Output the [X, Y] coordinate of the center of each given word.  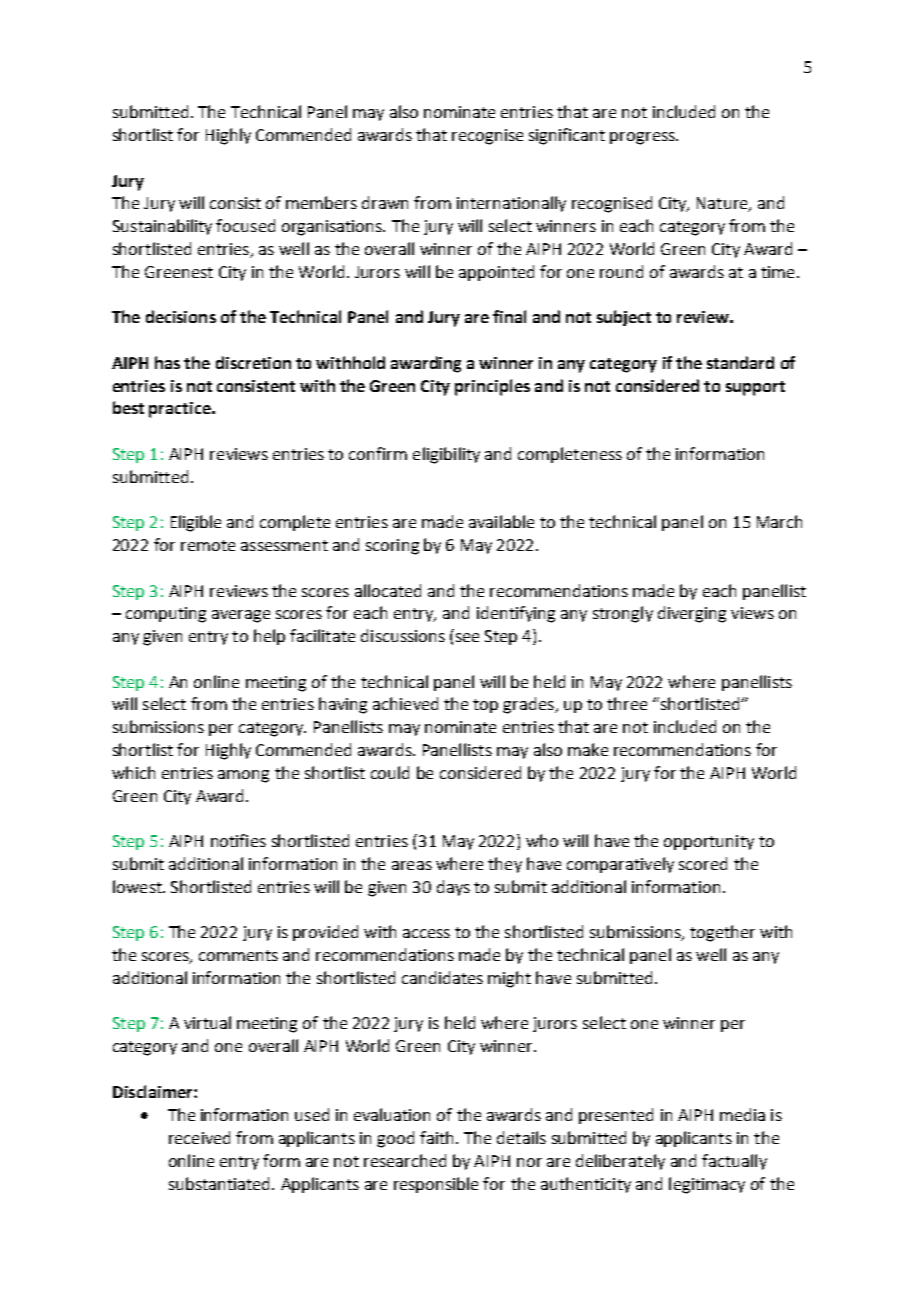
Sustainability [162, 227]
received [199, 1137]
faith [436, 1137]
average [241, 616]
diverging [692, 614]
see [467, 637]
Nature [723, 204]
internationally [511, 204]
